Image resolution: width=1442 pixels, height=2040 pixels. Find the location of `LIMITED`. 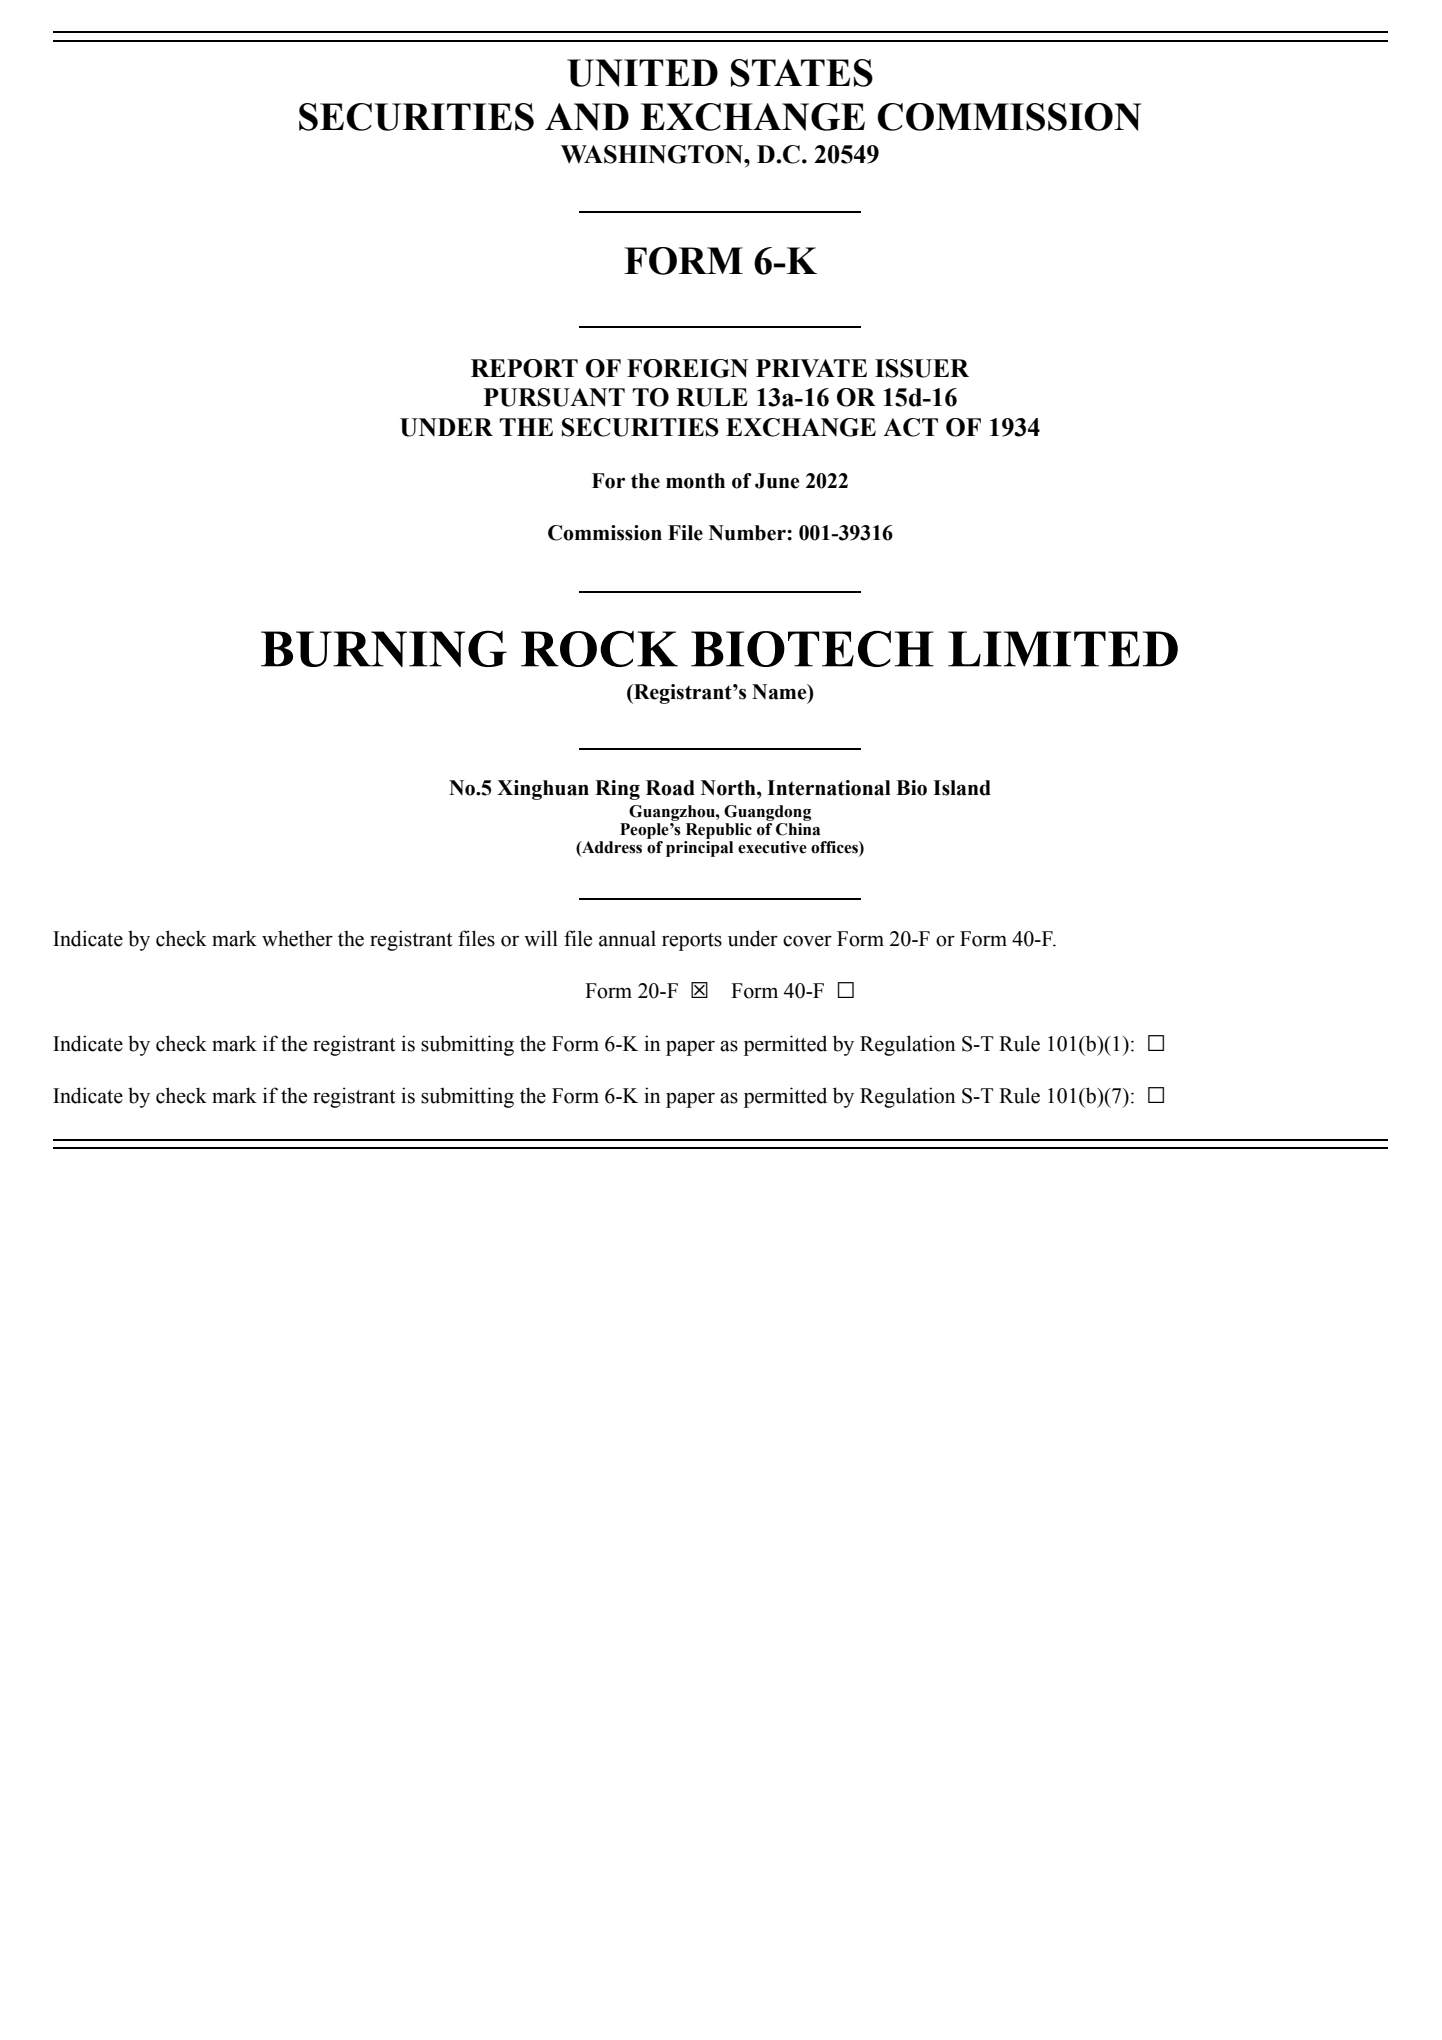

LIMITED is located at coordinates (1063, 649).
